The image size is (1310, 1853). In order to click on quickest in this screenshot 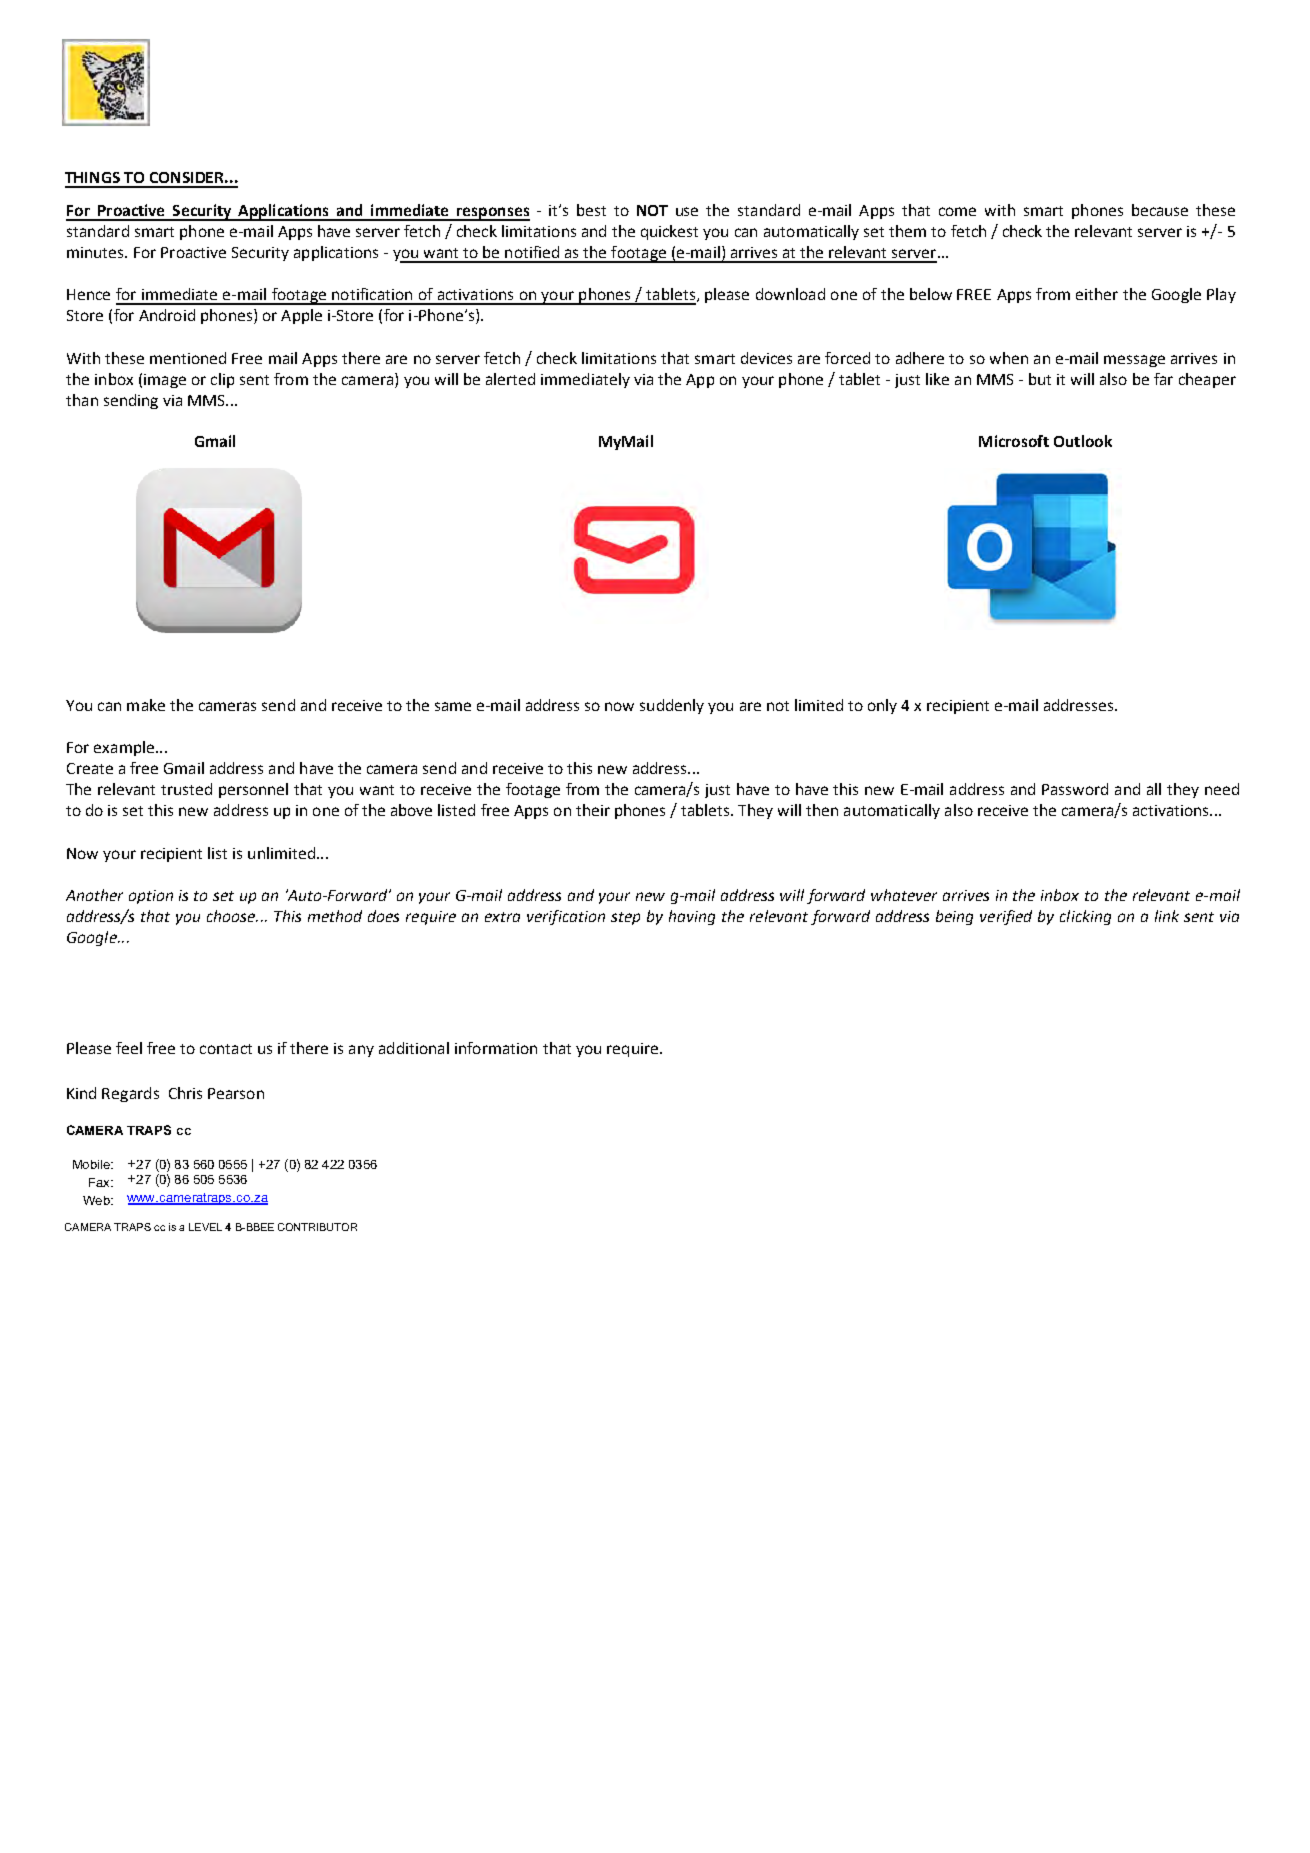, I will do `click(669, 232)`.
